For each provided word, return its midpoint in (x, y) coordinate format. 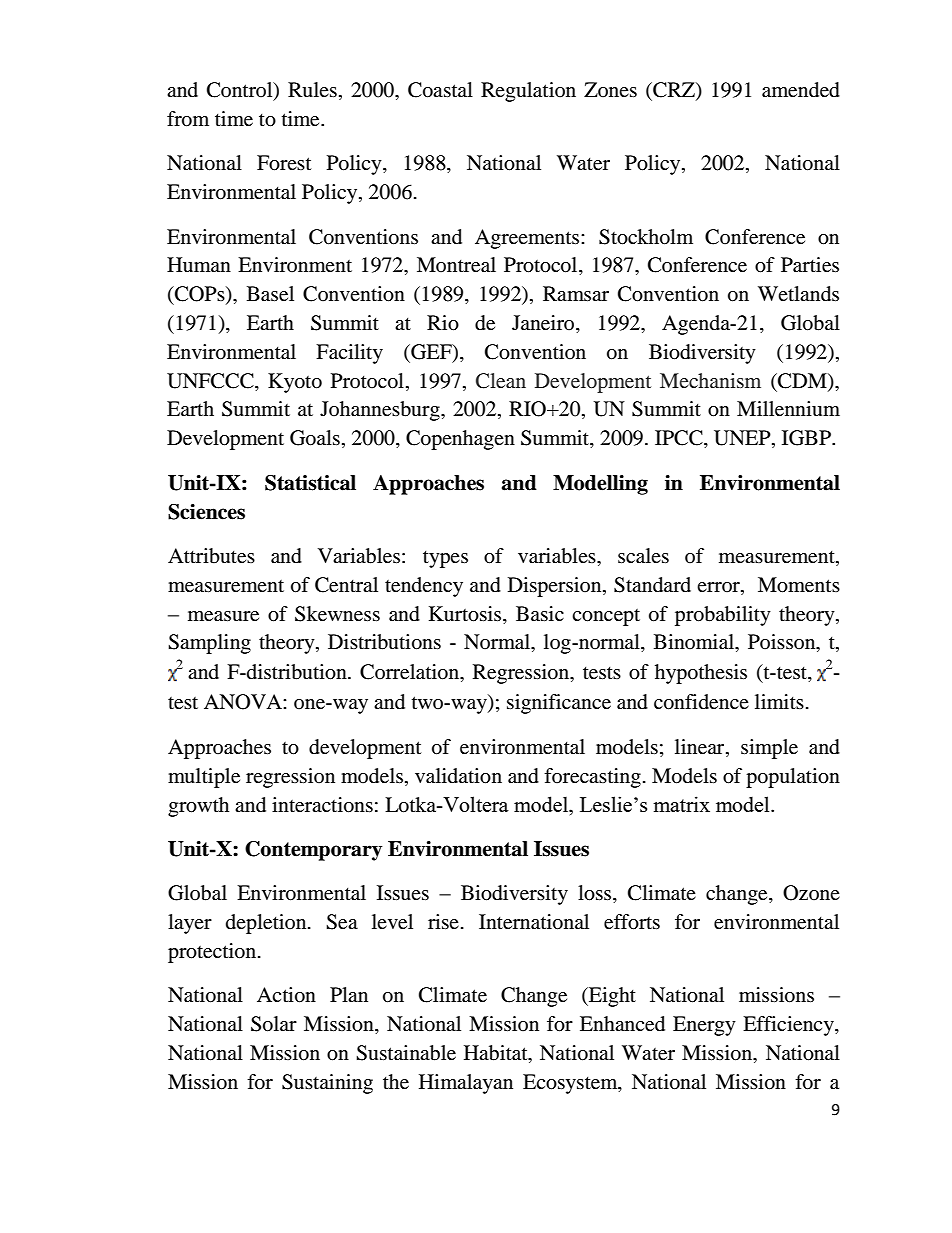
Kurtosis (466, 614)
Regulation (528, 92)
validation (458, 776)
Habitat (497, 1054)
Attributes (211, 556)
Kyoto (295, 383)
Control (241, 91)
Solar (274, 1024)
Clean (501, 381)
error (719, 587)
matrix (681, 804)
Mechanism (710, 380)
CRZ (674, 91)
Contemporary (313, 851)
